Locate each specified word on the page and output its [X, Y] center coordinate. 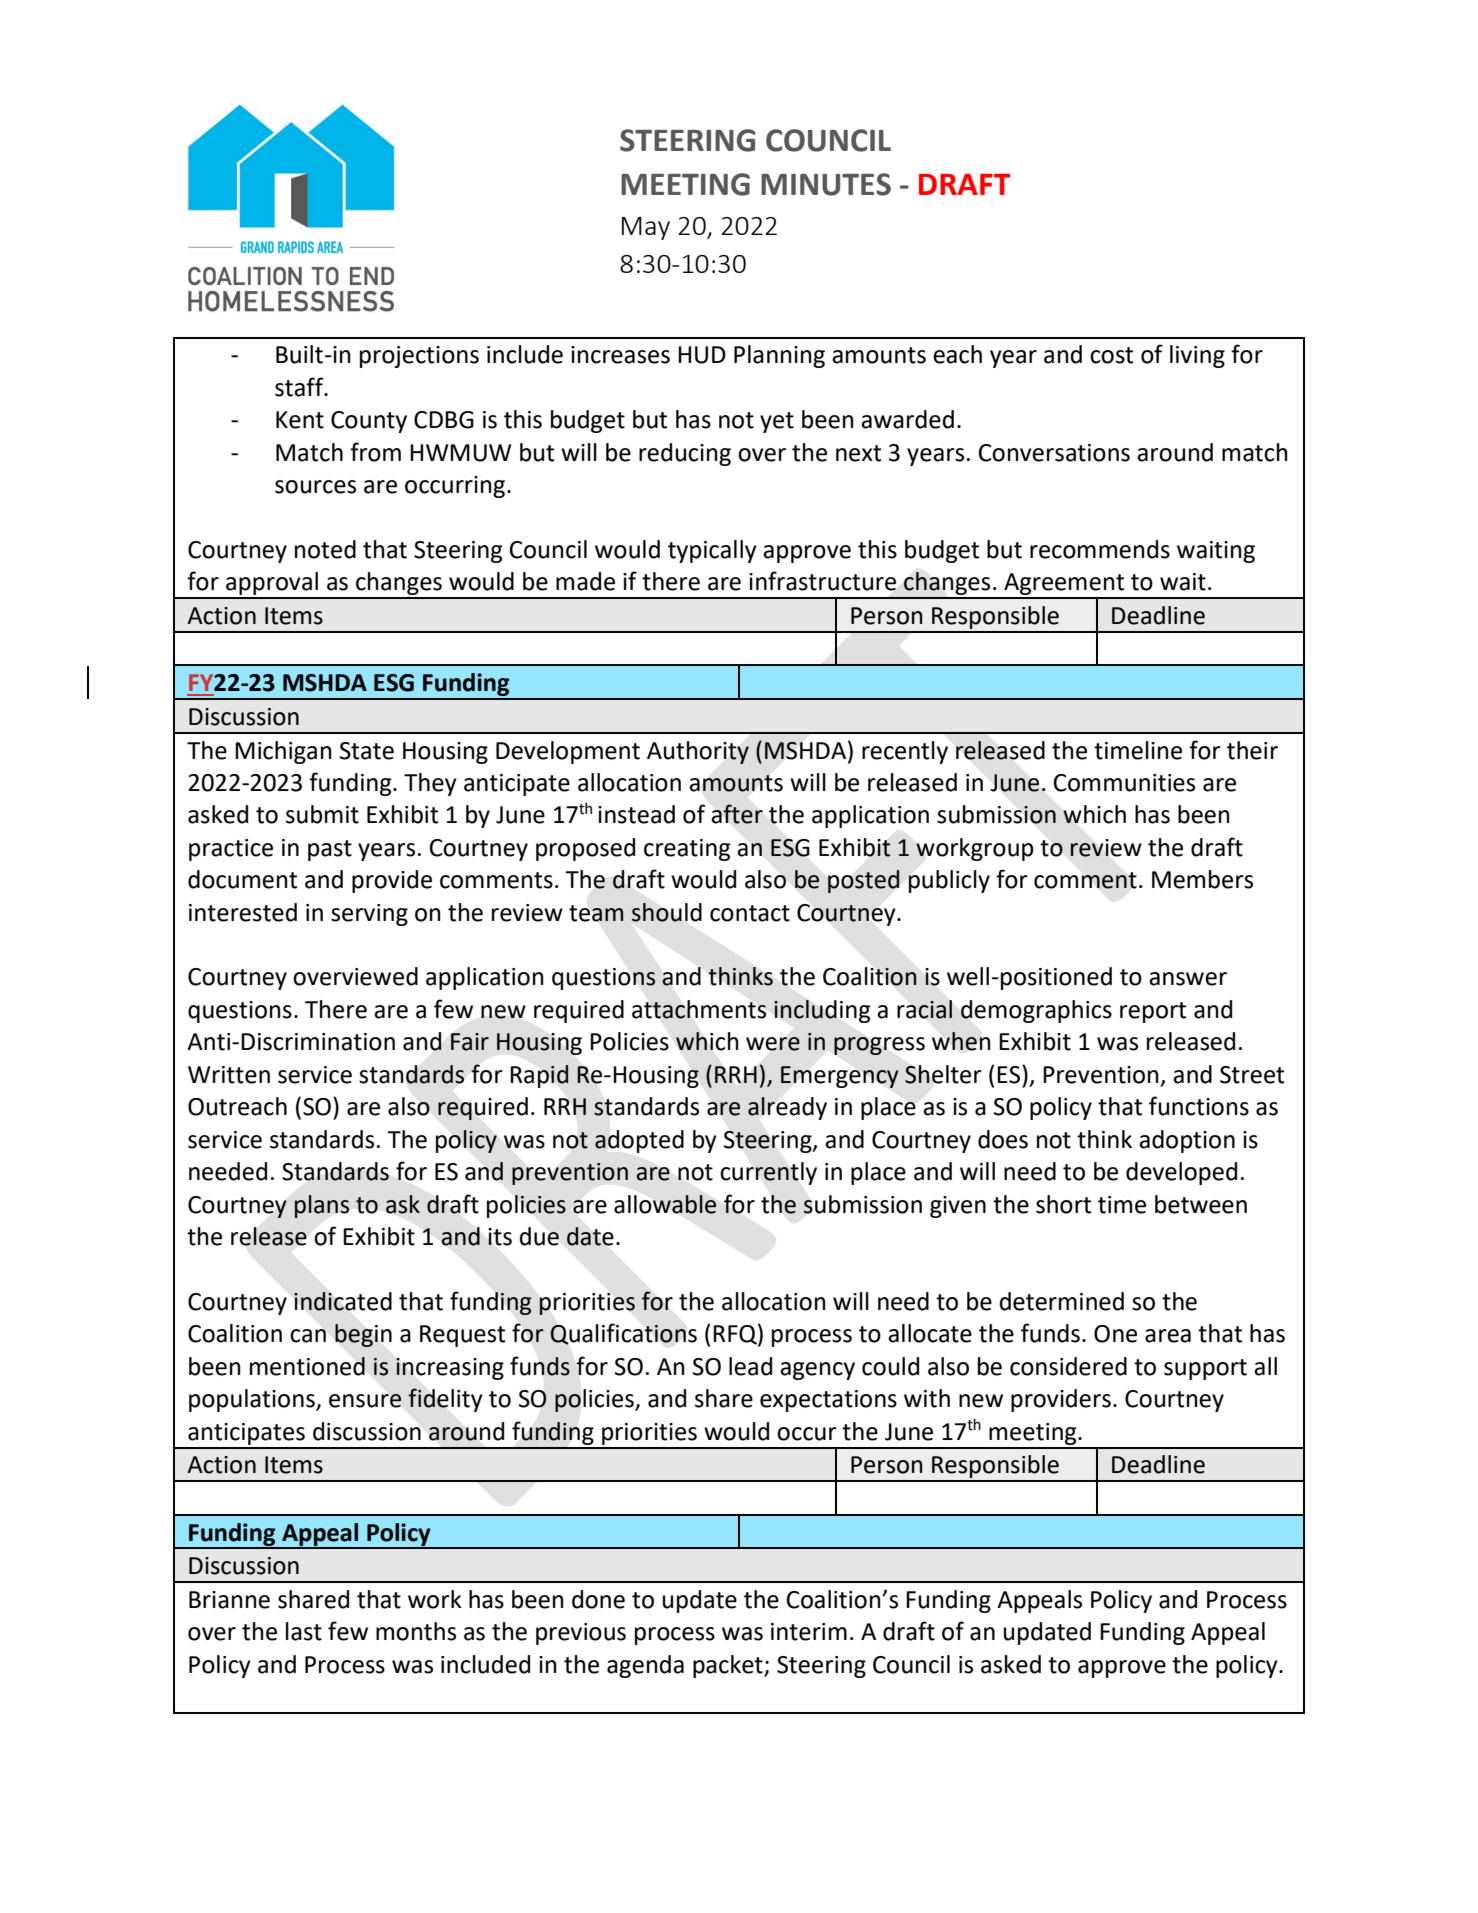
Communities [1124, 783]
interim [809, 1632]
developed [1181, 1173]
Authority [698, 752]
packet [729, 1666]
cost [1111, 355]
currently [768, 1173]
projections [419, 357]
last [304, 1631]
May [646, 228]
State [367, 751]
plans [322, 1206]
